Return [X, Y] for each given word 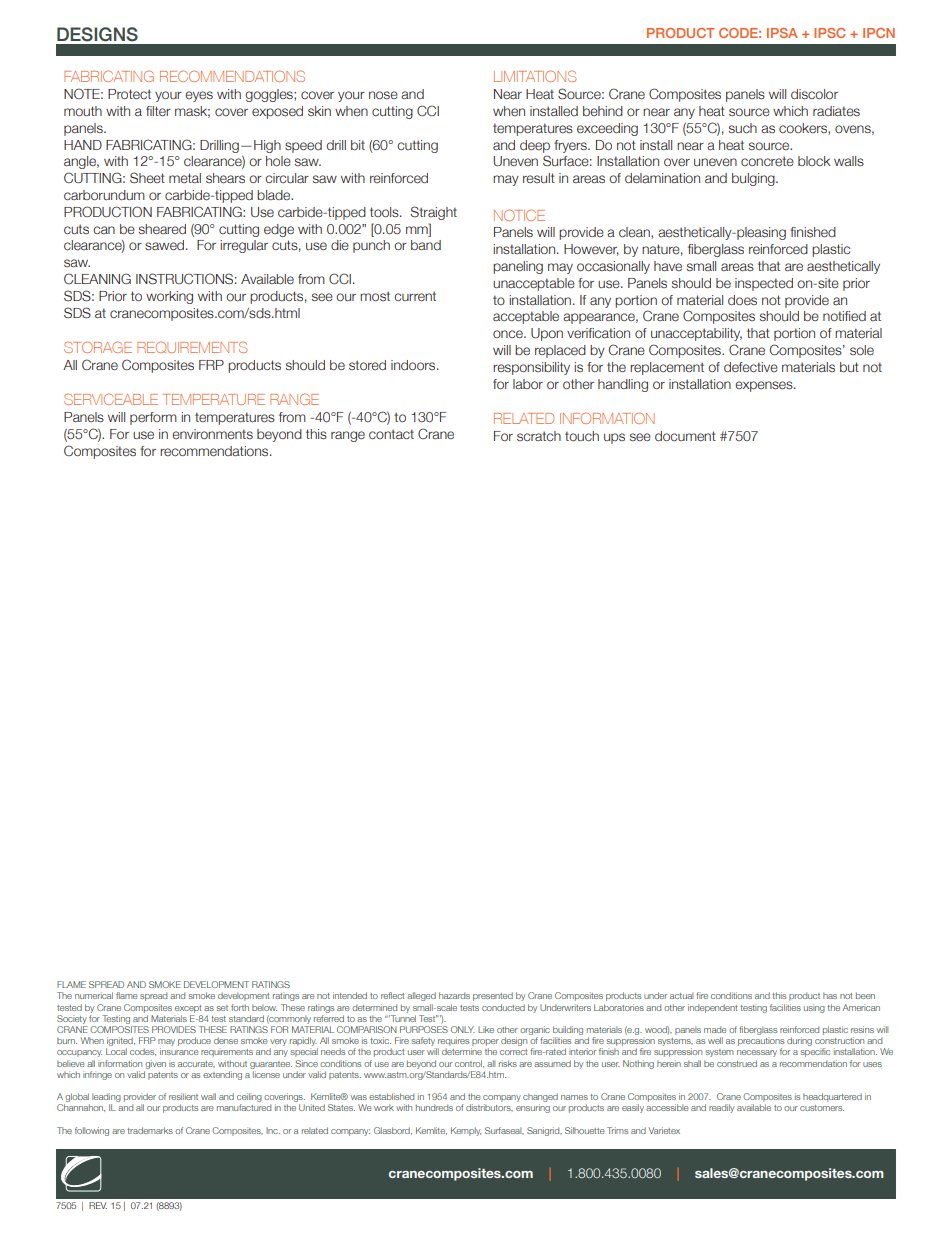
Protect [129, 94]
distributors [489, 1107]
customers [822, 1108]
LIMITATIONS [535, 76]
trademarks [150, 1130]
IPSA [782, 33]
